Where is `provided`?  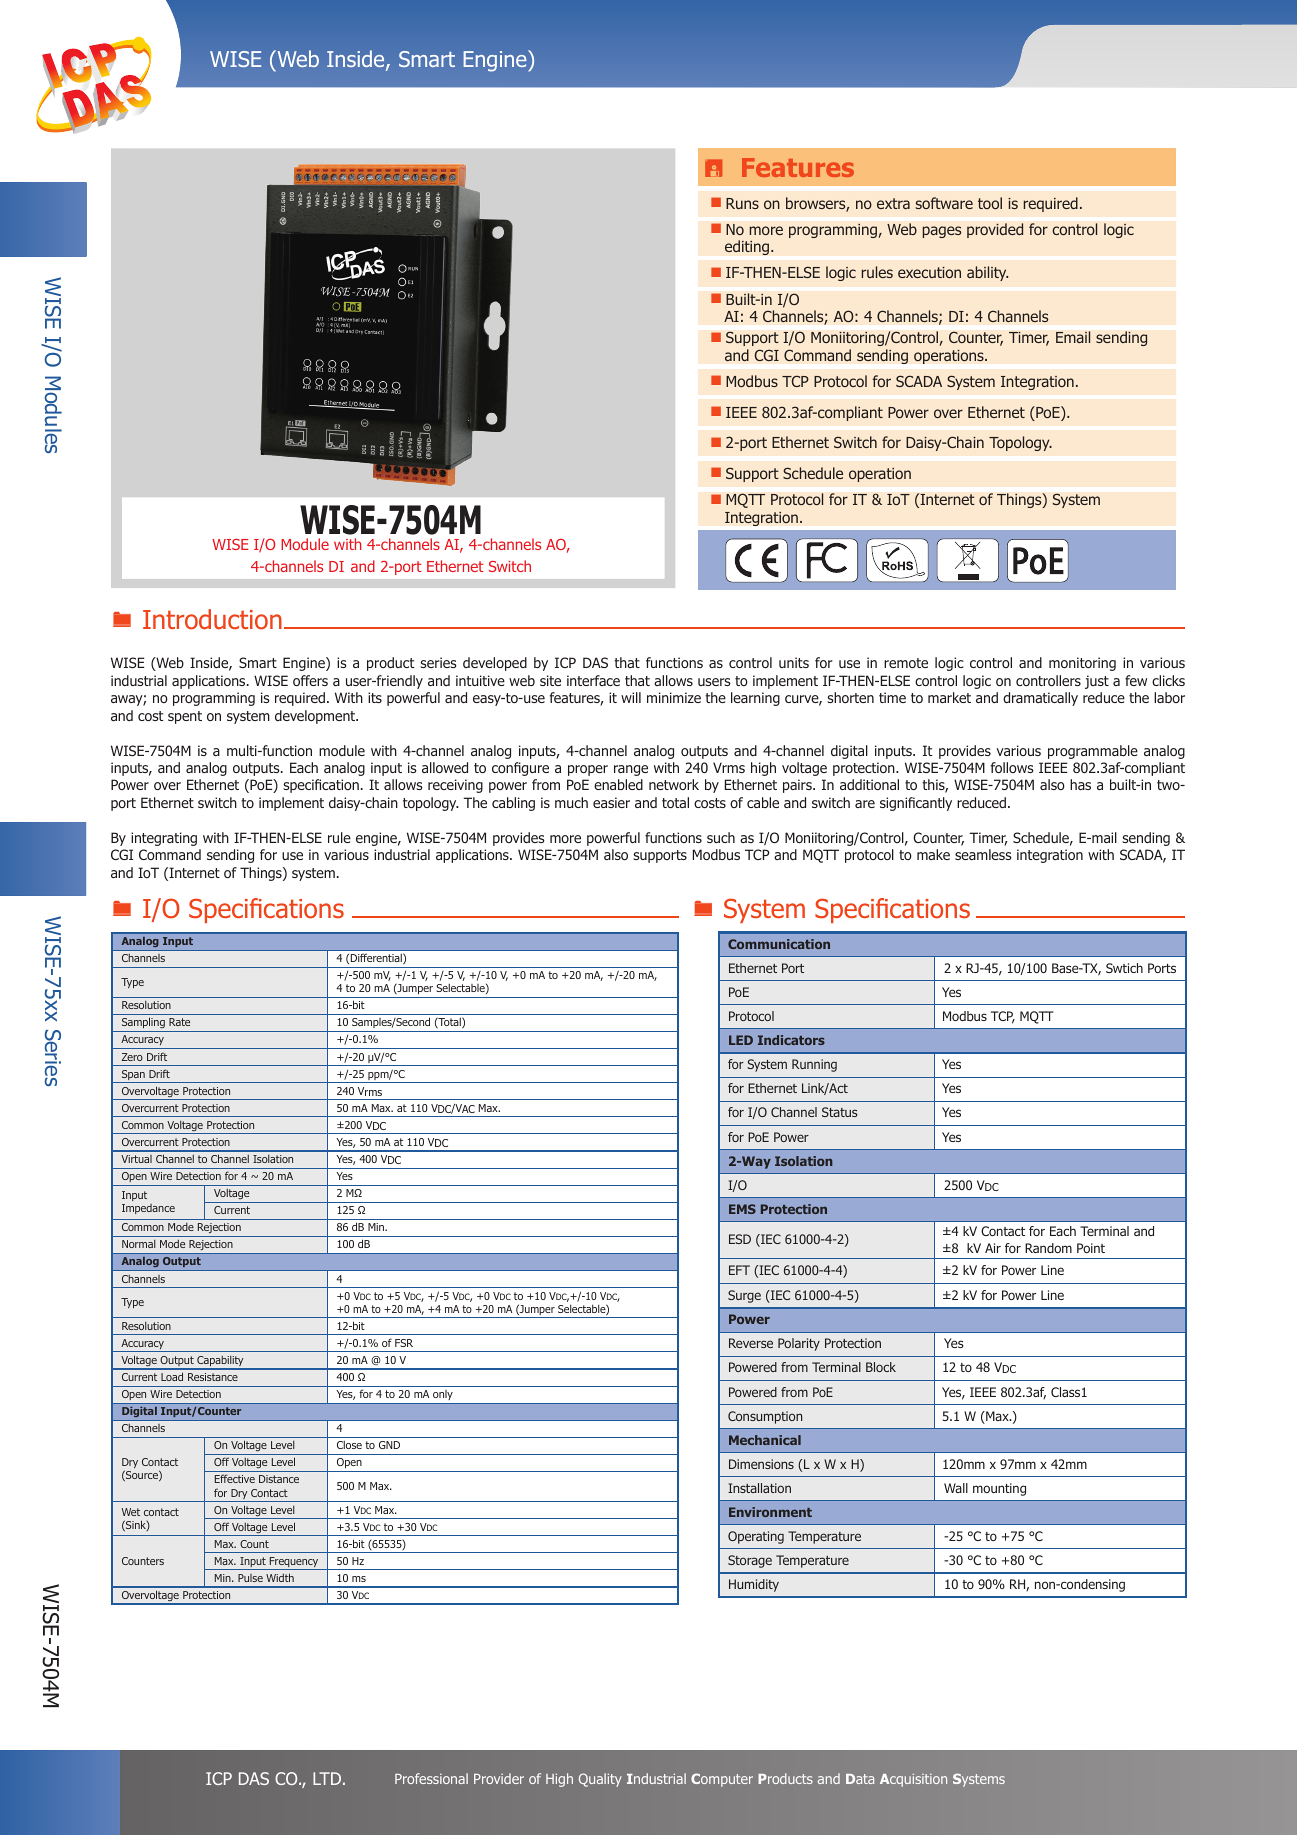
provided is located at coordinates (995, 230).
